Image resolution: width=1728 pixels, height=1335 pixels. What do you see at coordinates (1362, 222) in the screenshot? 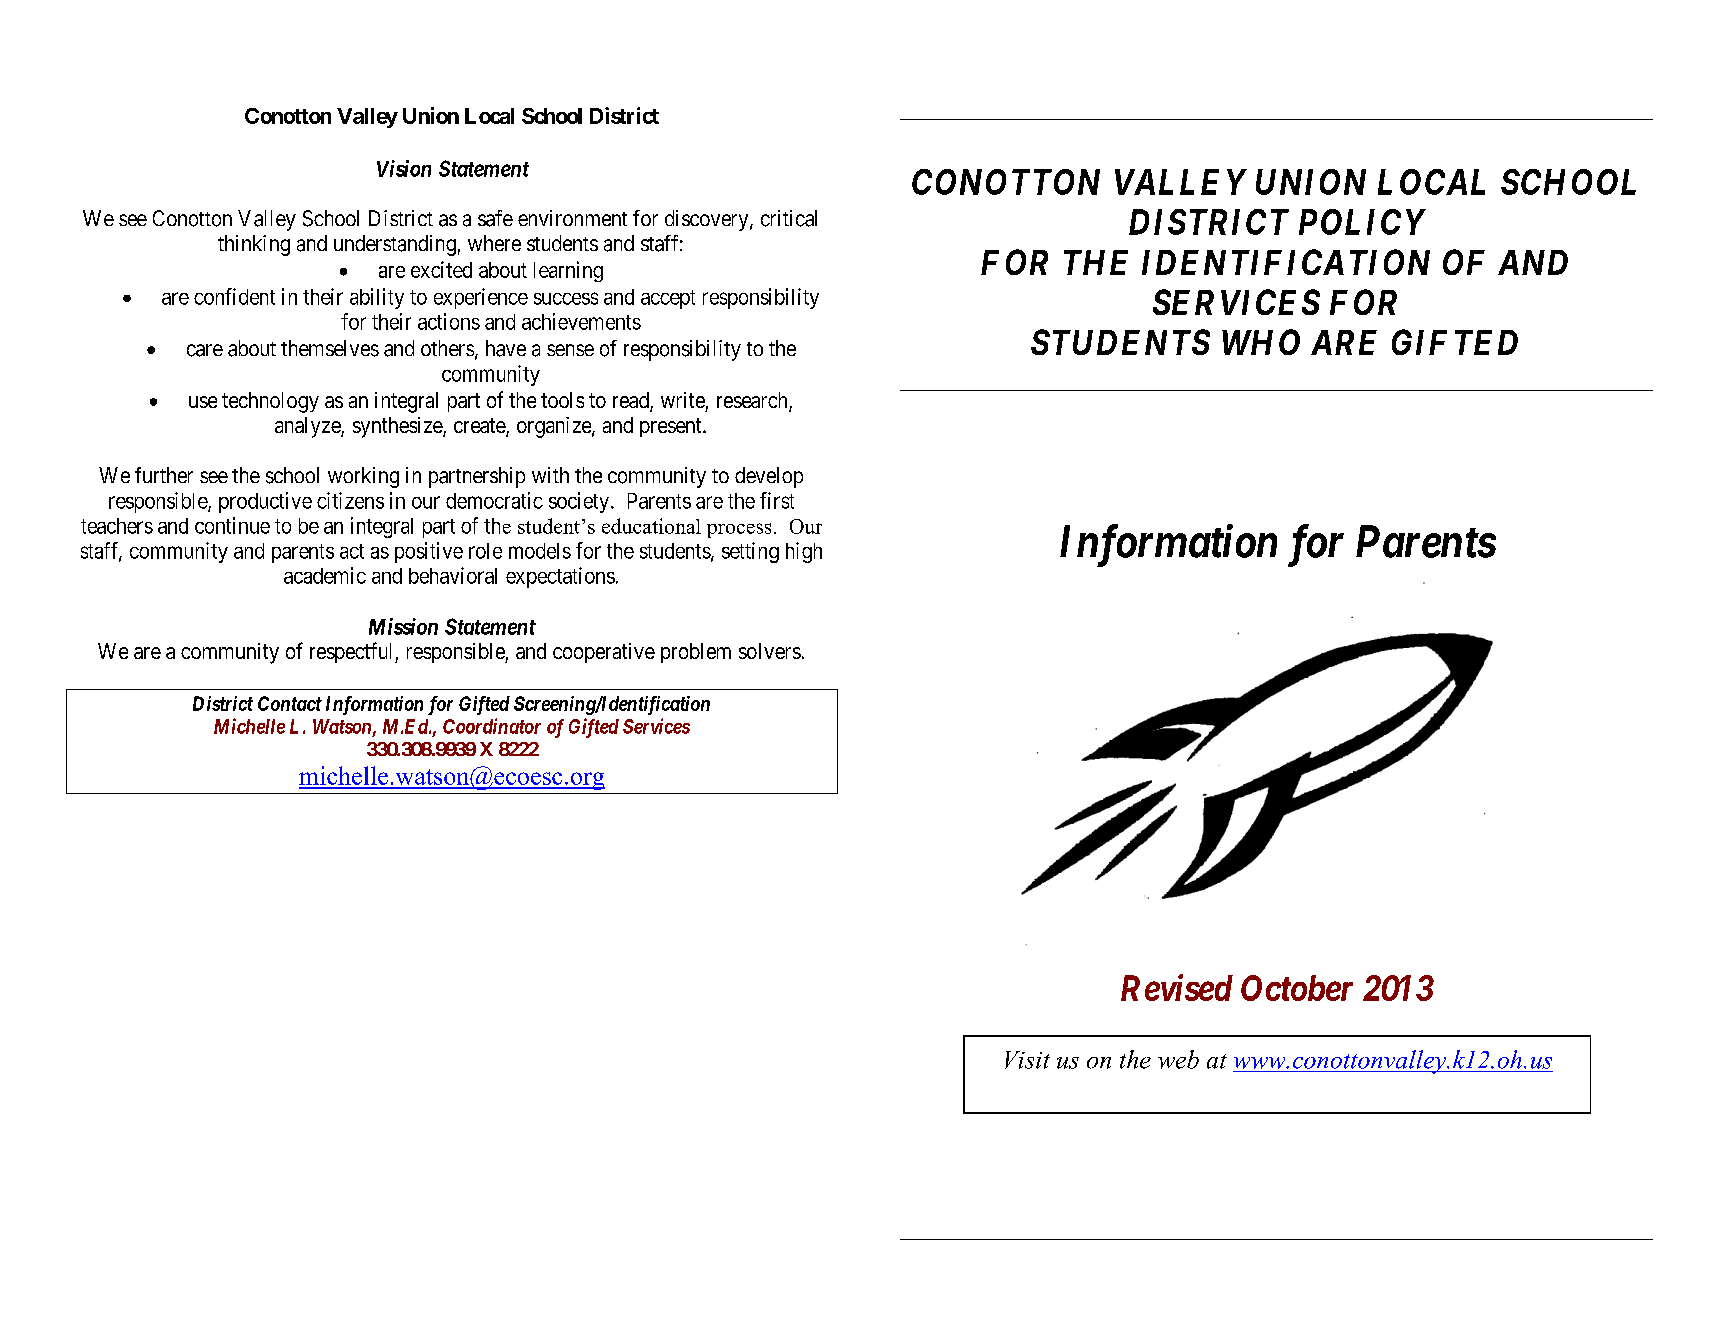
I see `POLICY` at bounding box center [1362, 222].
